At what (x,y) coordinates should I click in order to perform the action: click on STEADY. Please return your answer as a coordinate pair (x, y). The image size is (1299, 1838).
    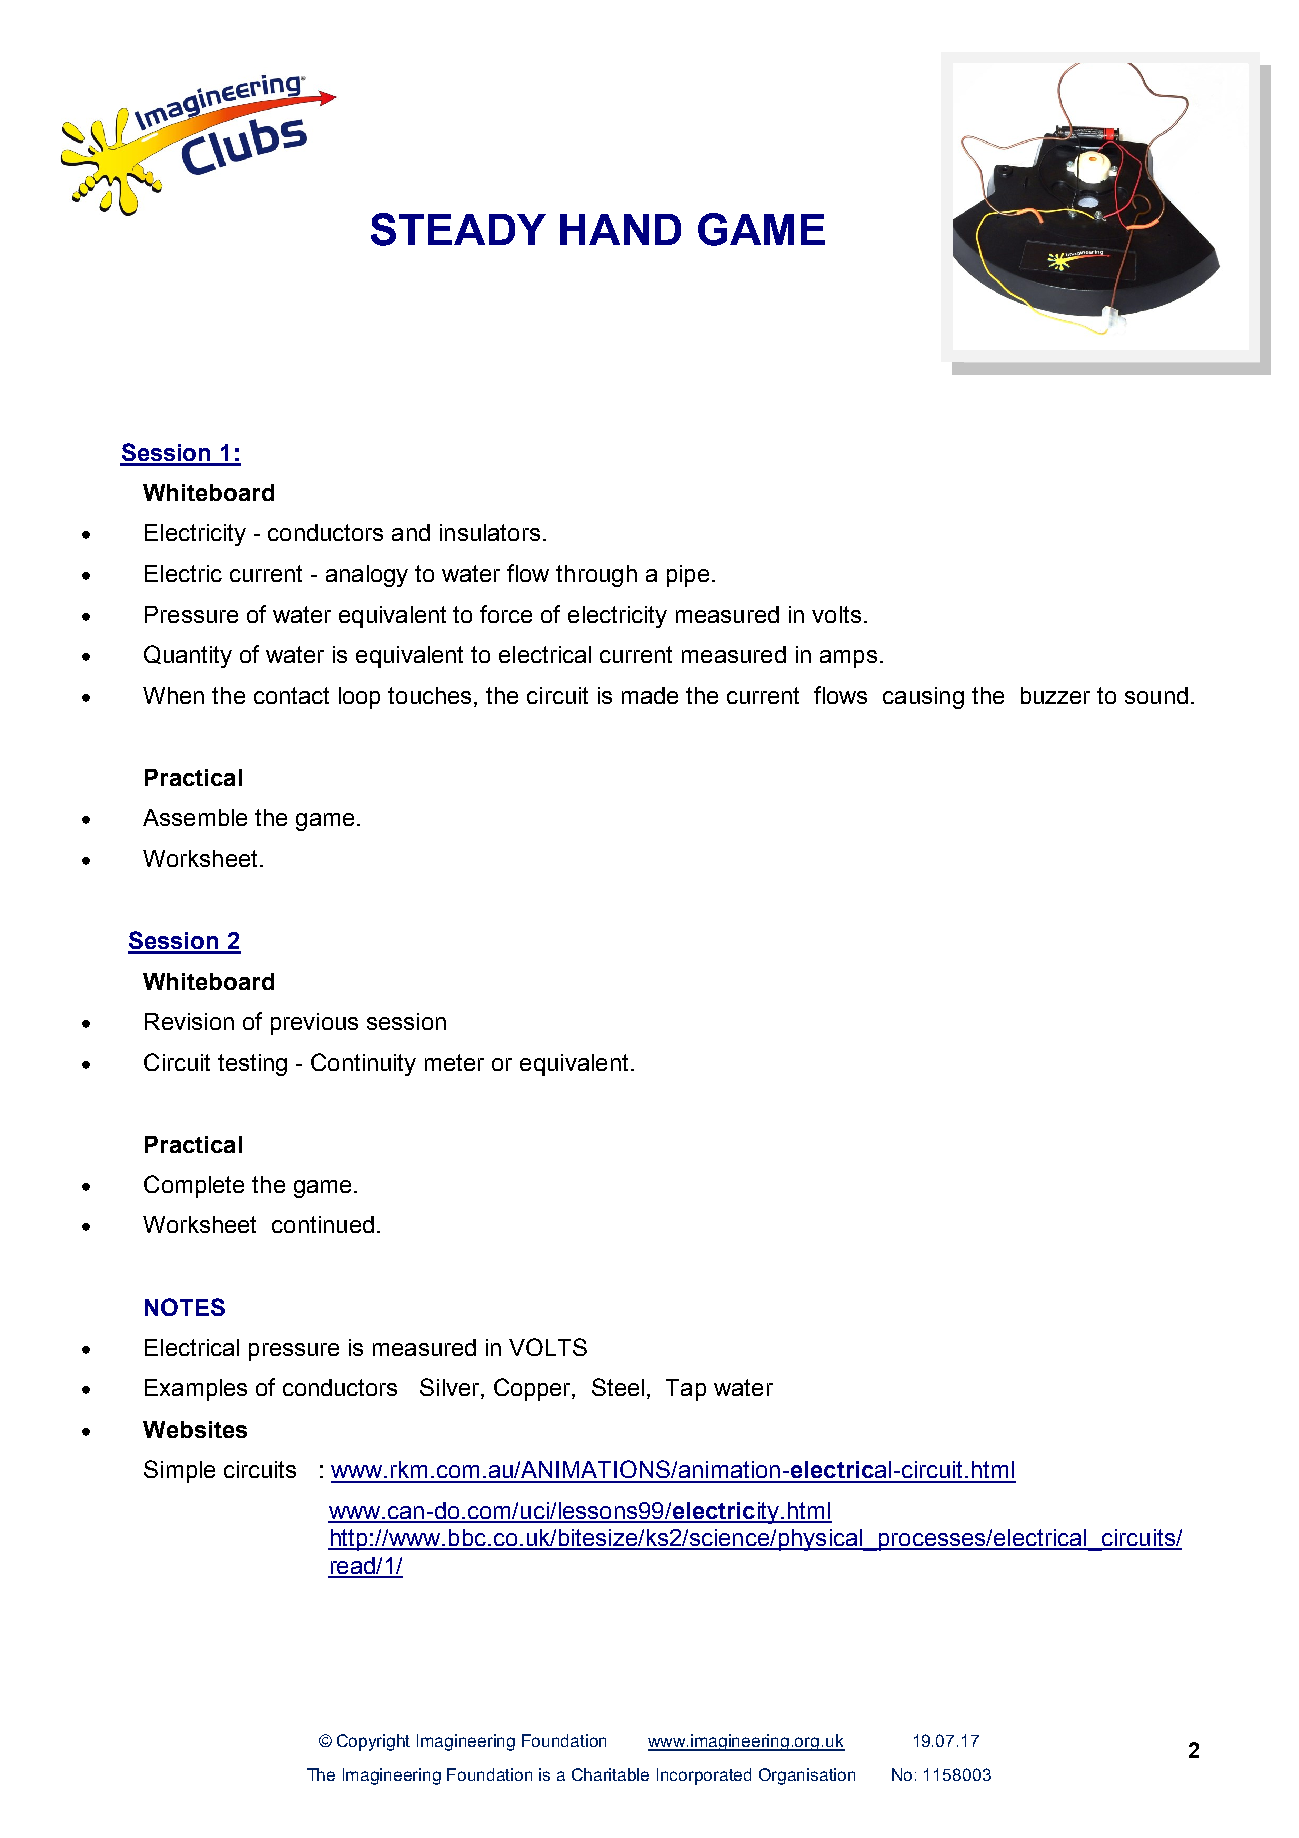
    Looking at the image, I should click on (458, 229).
